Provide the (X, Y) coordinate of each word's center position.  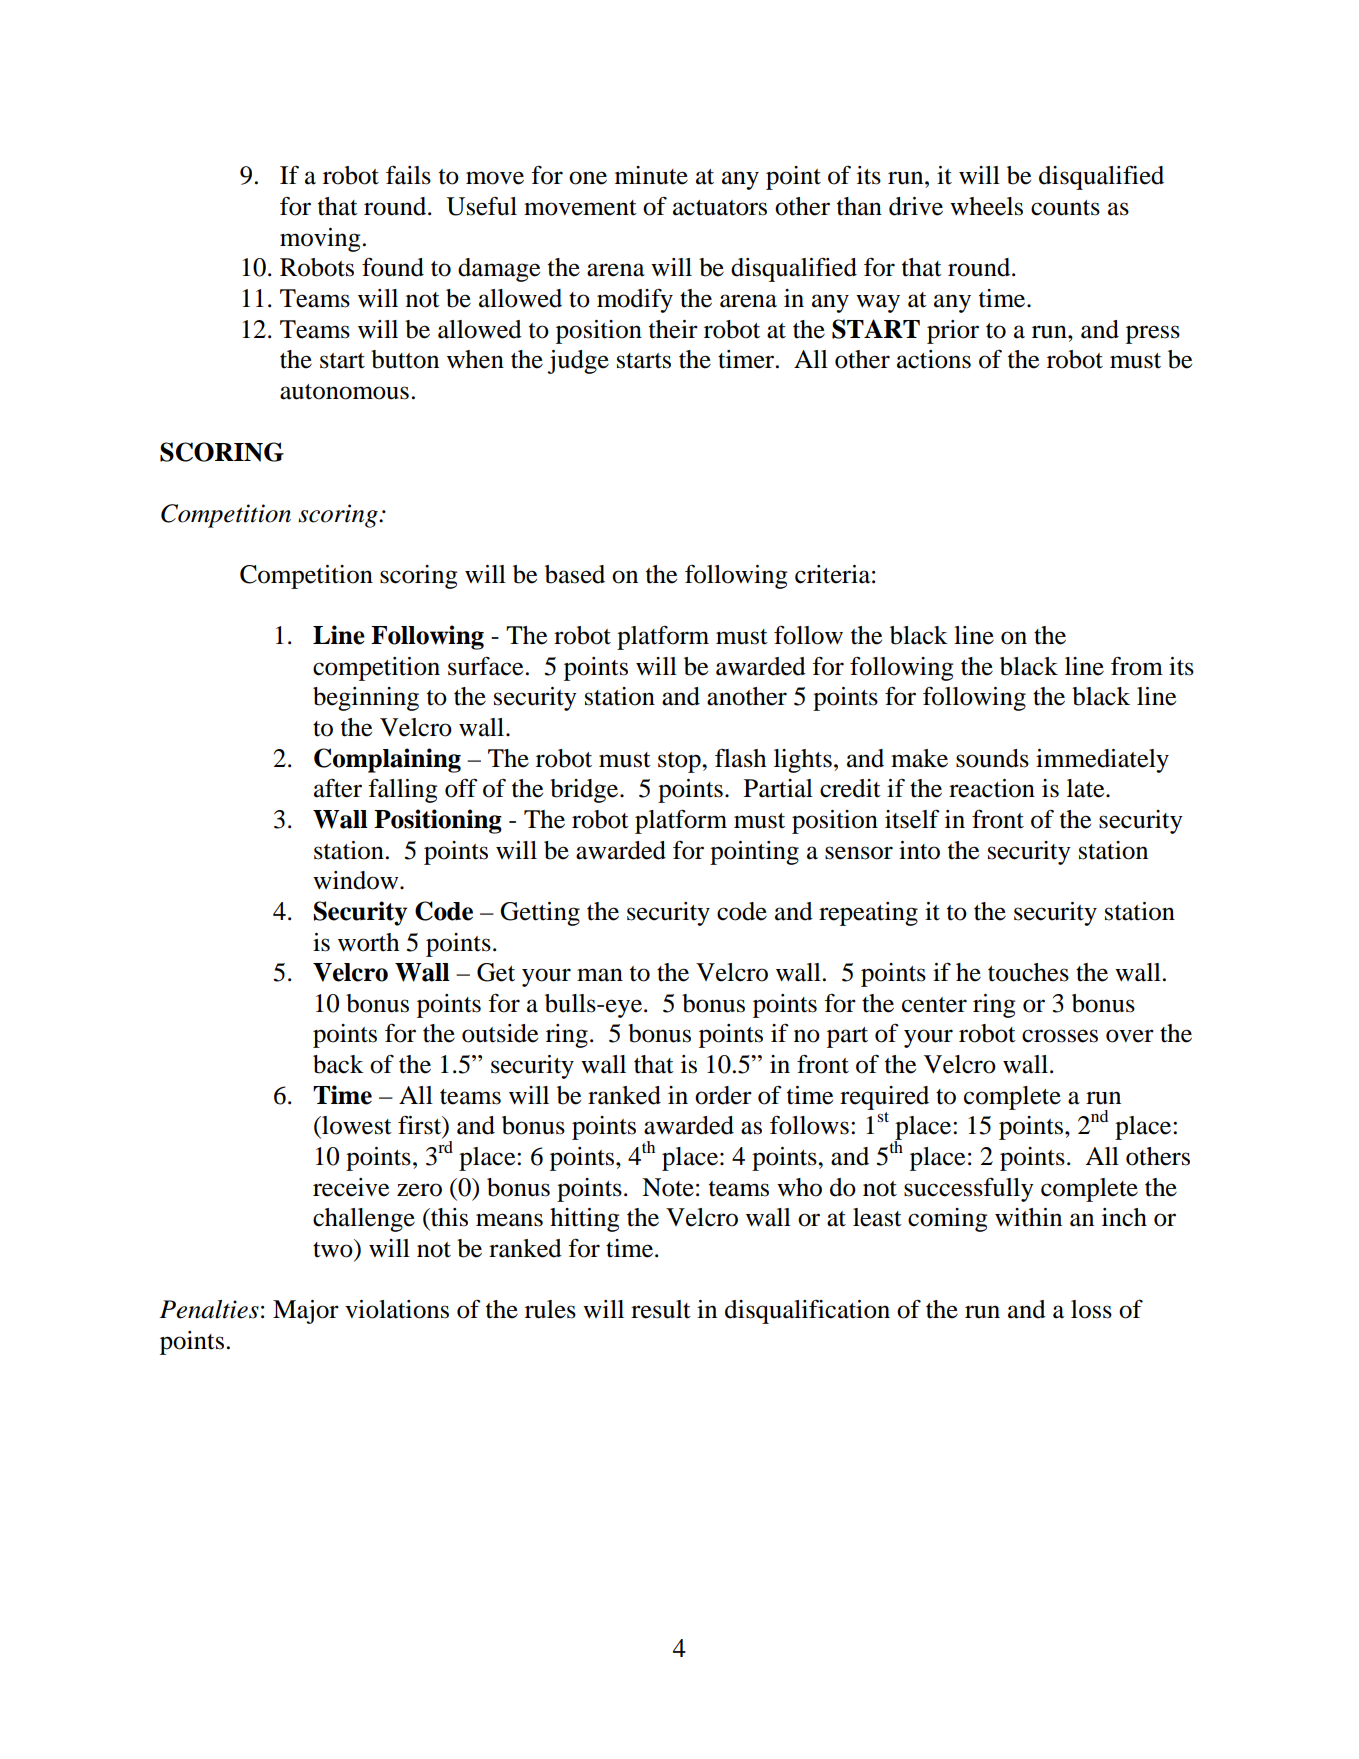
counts (1065, 208)
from (1137, 666)
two (334, 1248)
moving (320, 240)
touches (1028, 972)
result (661, 1309)
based (575, 574)
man (600, 975)
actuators (720, 208)
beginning (366, 699)
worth (368, 942)
